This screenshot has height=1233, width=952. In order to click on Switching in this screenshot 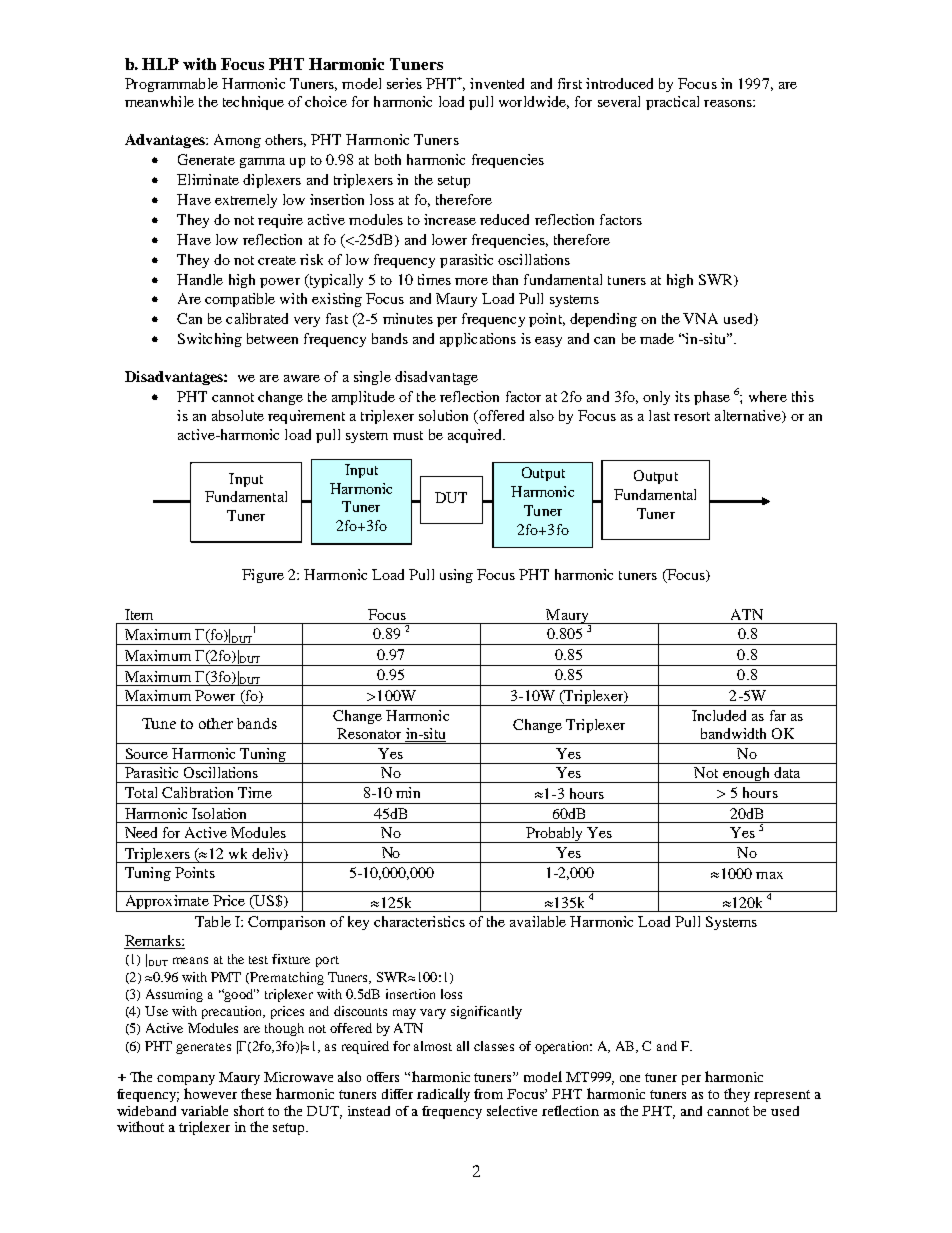, I will do `click(210, 340)`.
